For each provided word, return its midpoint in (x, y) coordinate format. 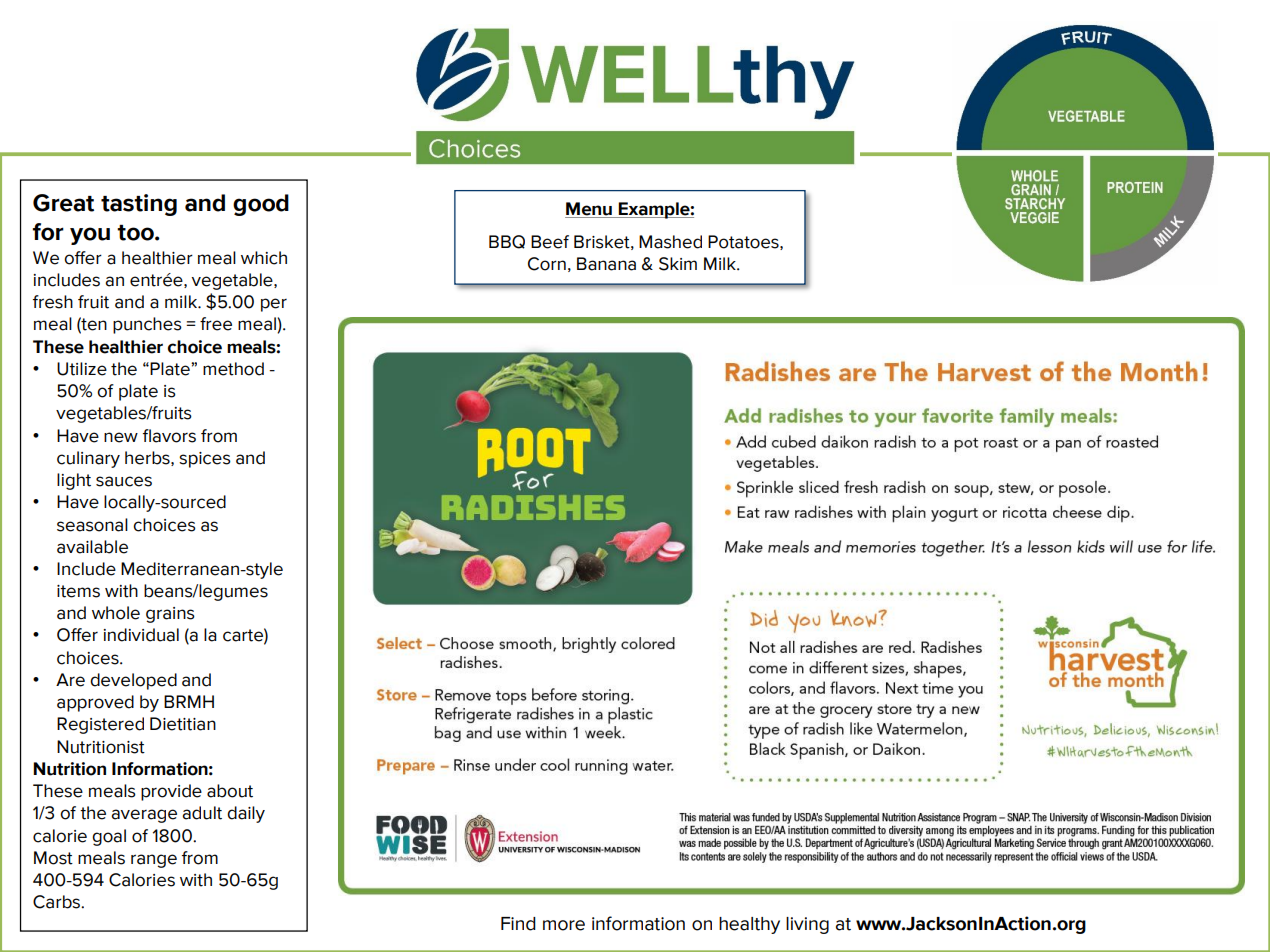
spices (205, 460)
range (154, 861)
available (92, 547)
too (136, 233)
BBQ (507, 242)
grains (170, 615)
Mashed (670, 242)
